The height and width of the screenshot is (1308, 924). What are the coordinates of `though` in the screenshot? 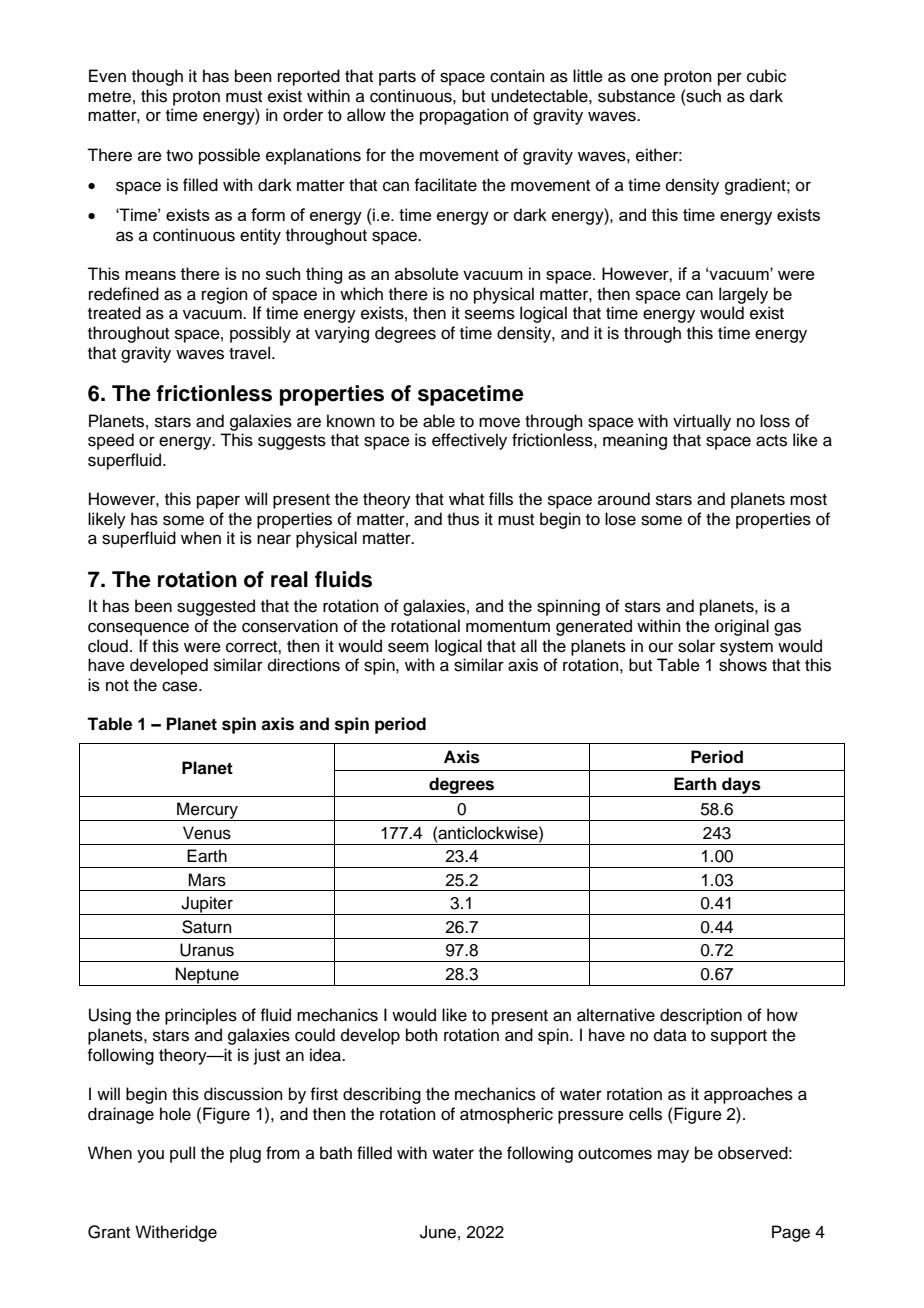 It's located at (157, 77).
